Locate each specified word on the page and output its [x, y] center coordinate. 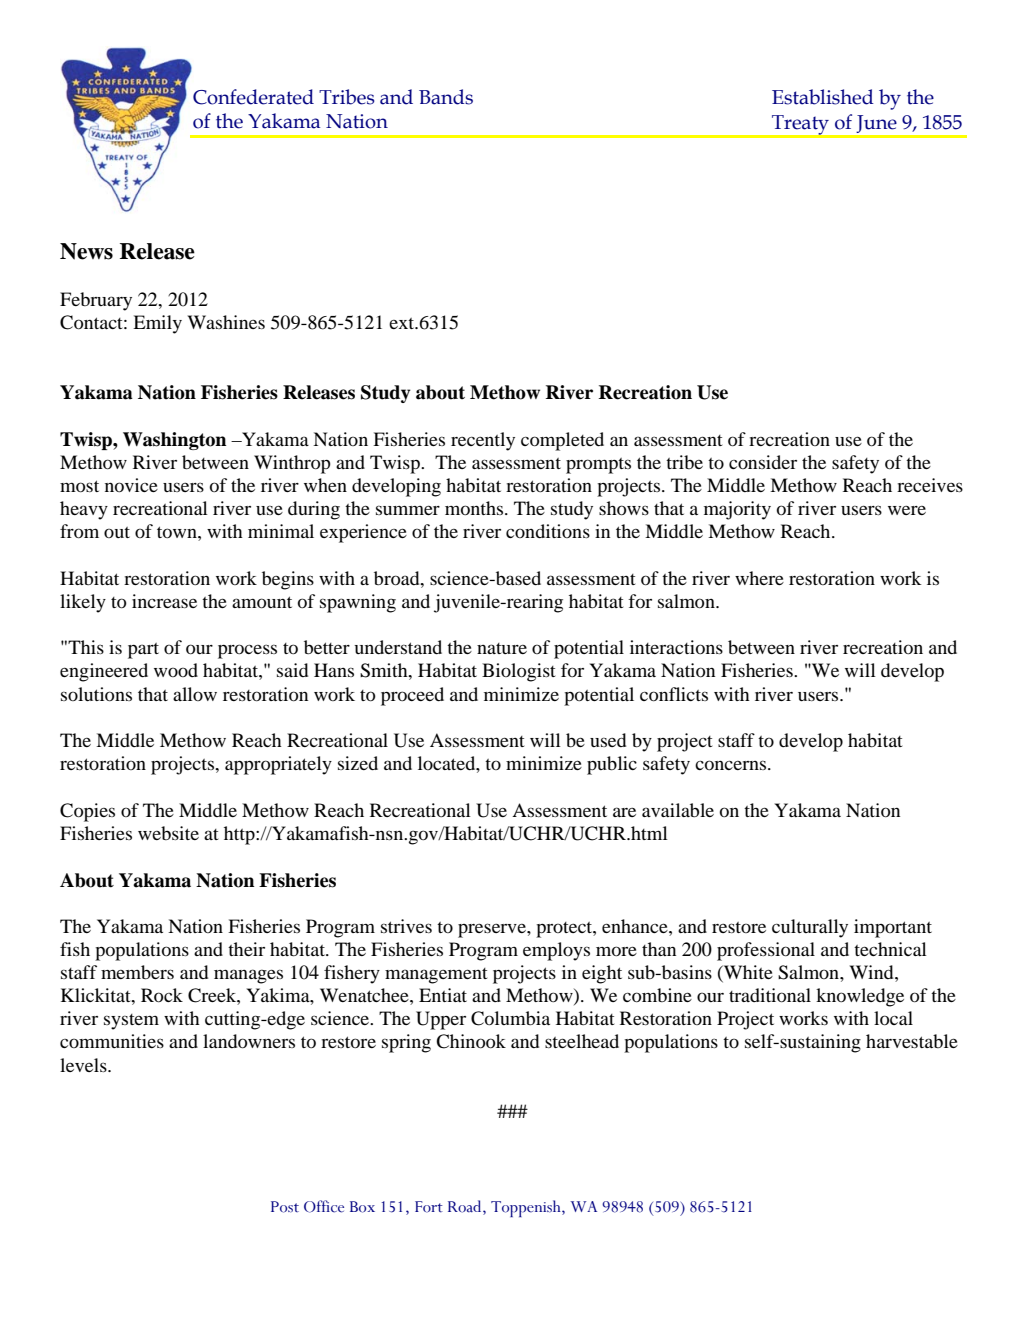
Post [285, 1207]
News [86, 251]
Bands [446, 97]
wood [176, 670]
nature [502, 648]
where [759, 578]
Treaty [800, 126]
